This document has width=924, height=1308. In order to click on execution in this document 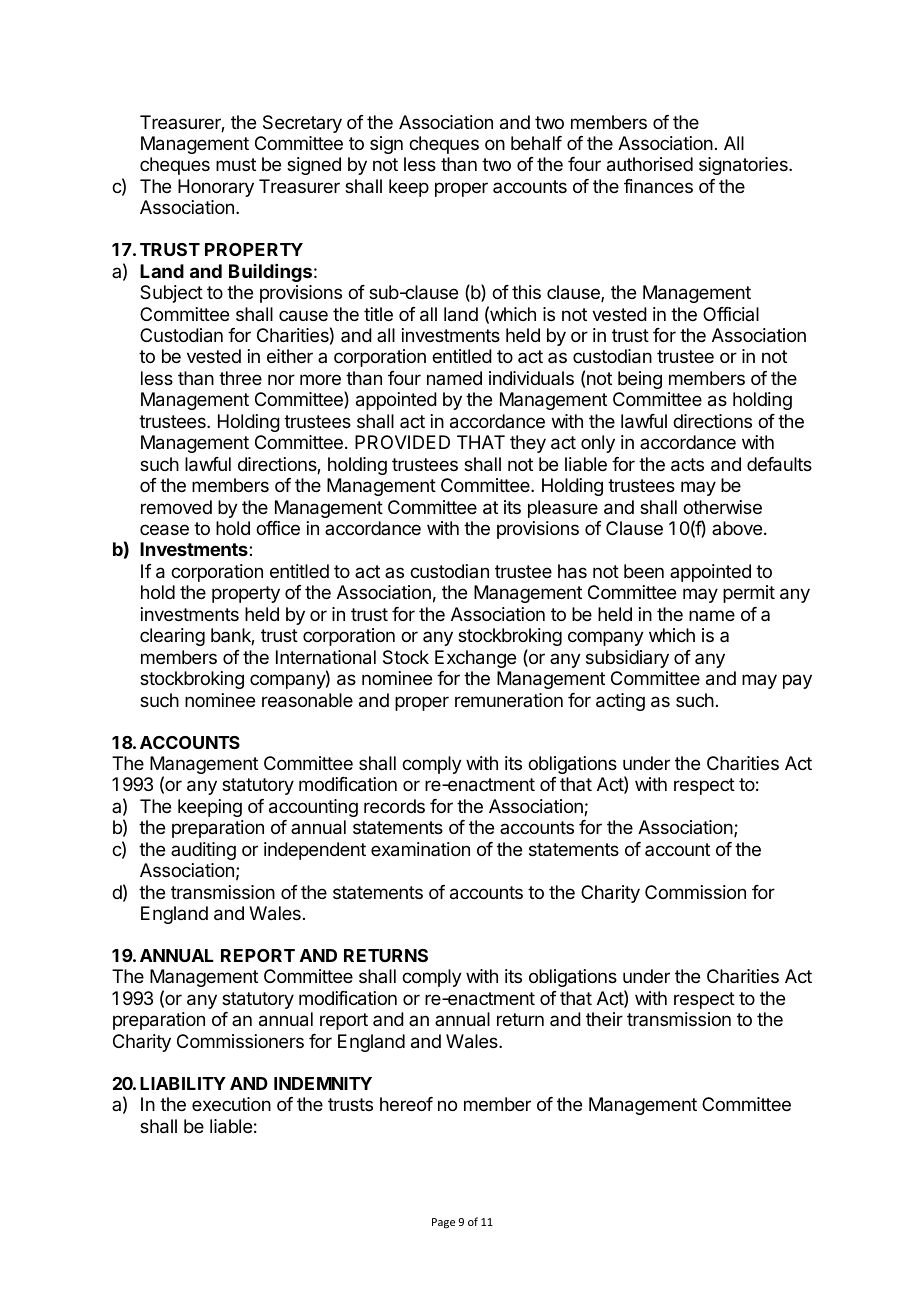, I will do `click(231, 1104)`.
